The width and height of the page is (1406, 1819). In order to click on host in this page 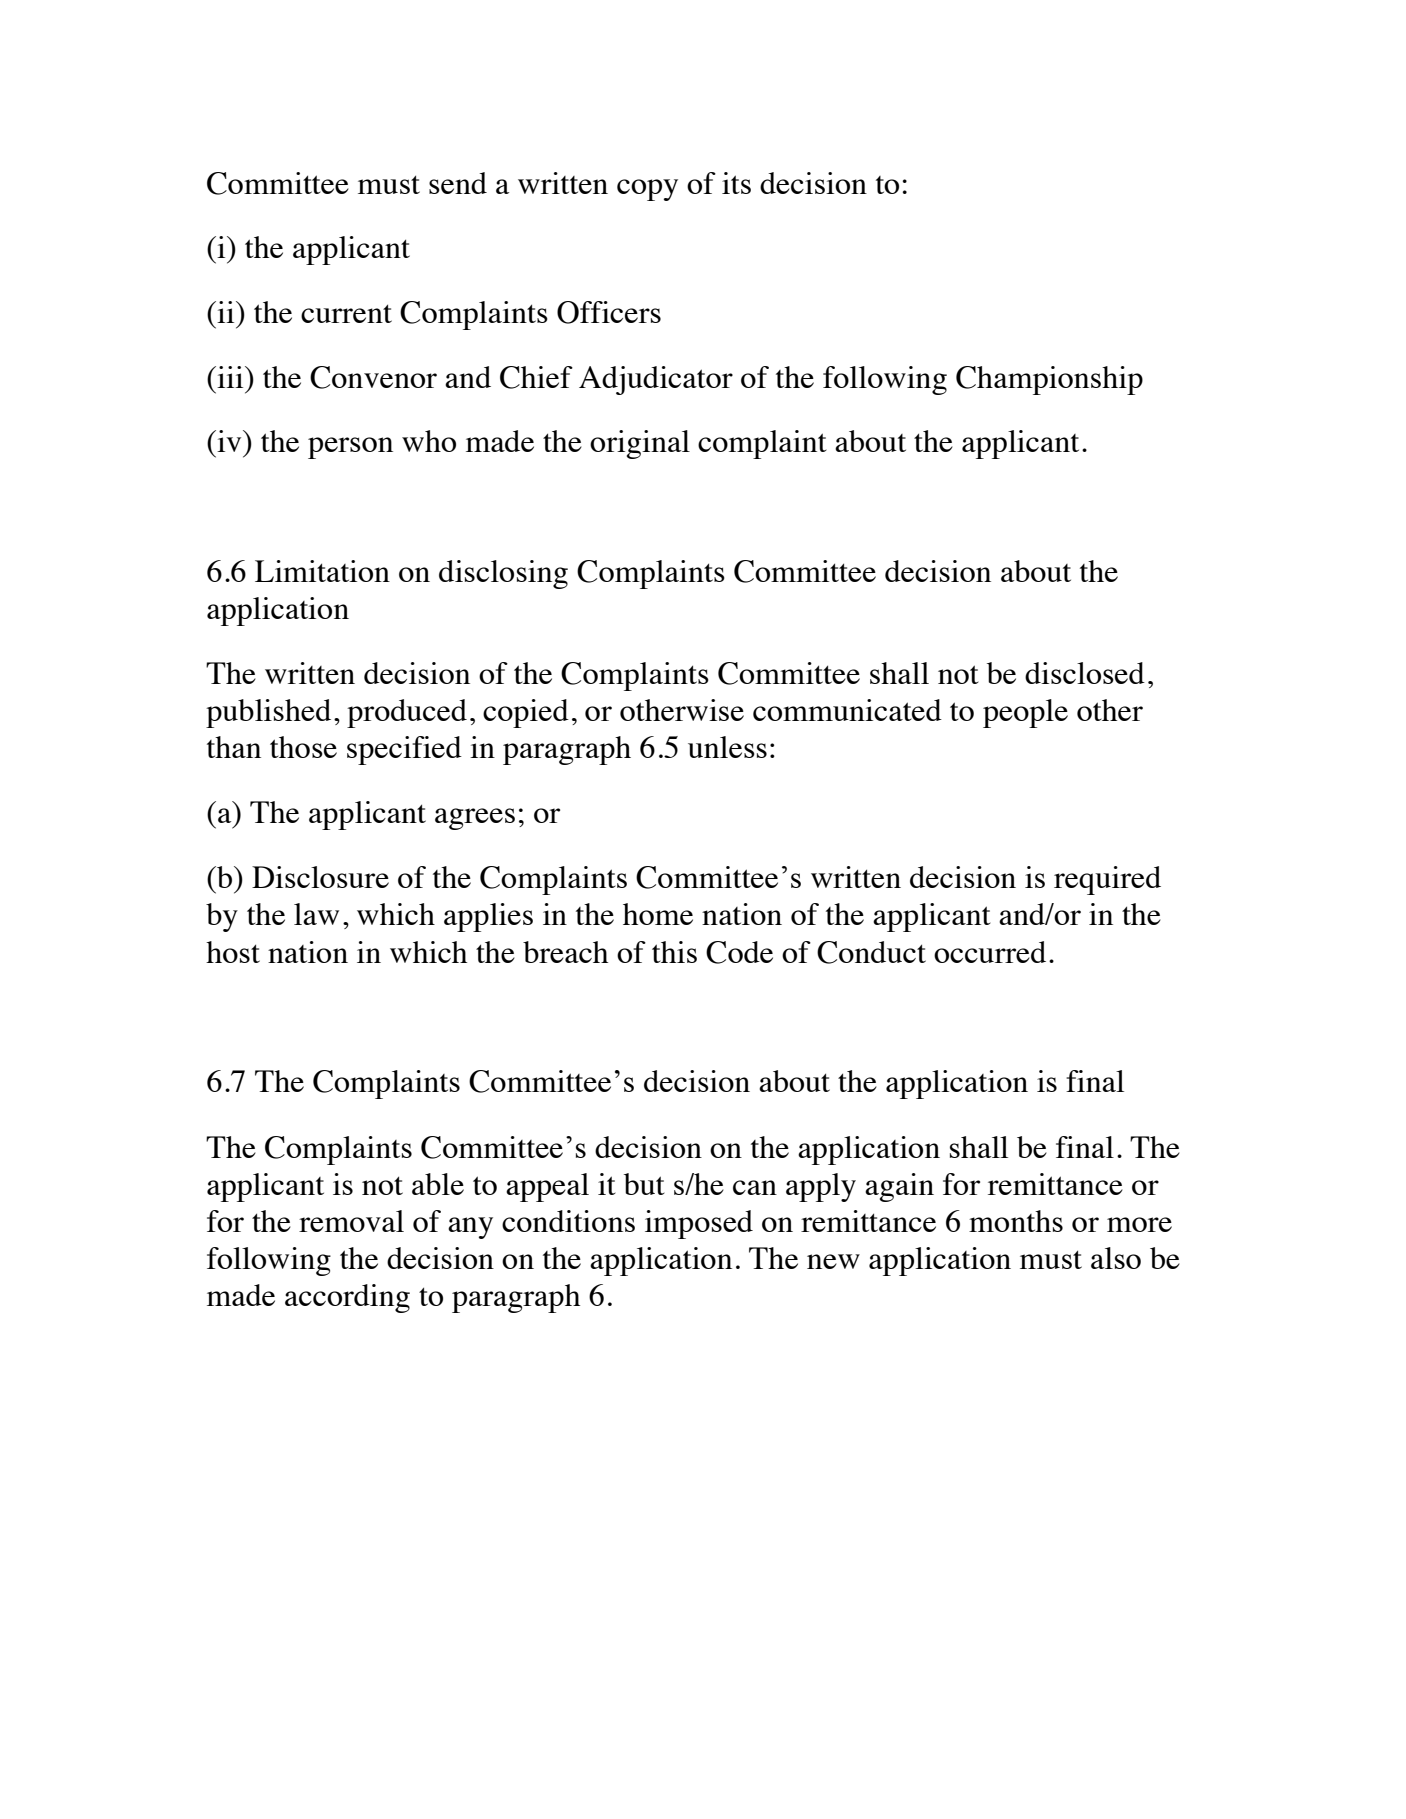, I will do `click(233, 952)`.
